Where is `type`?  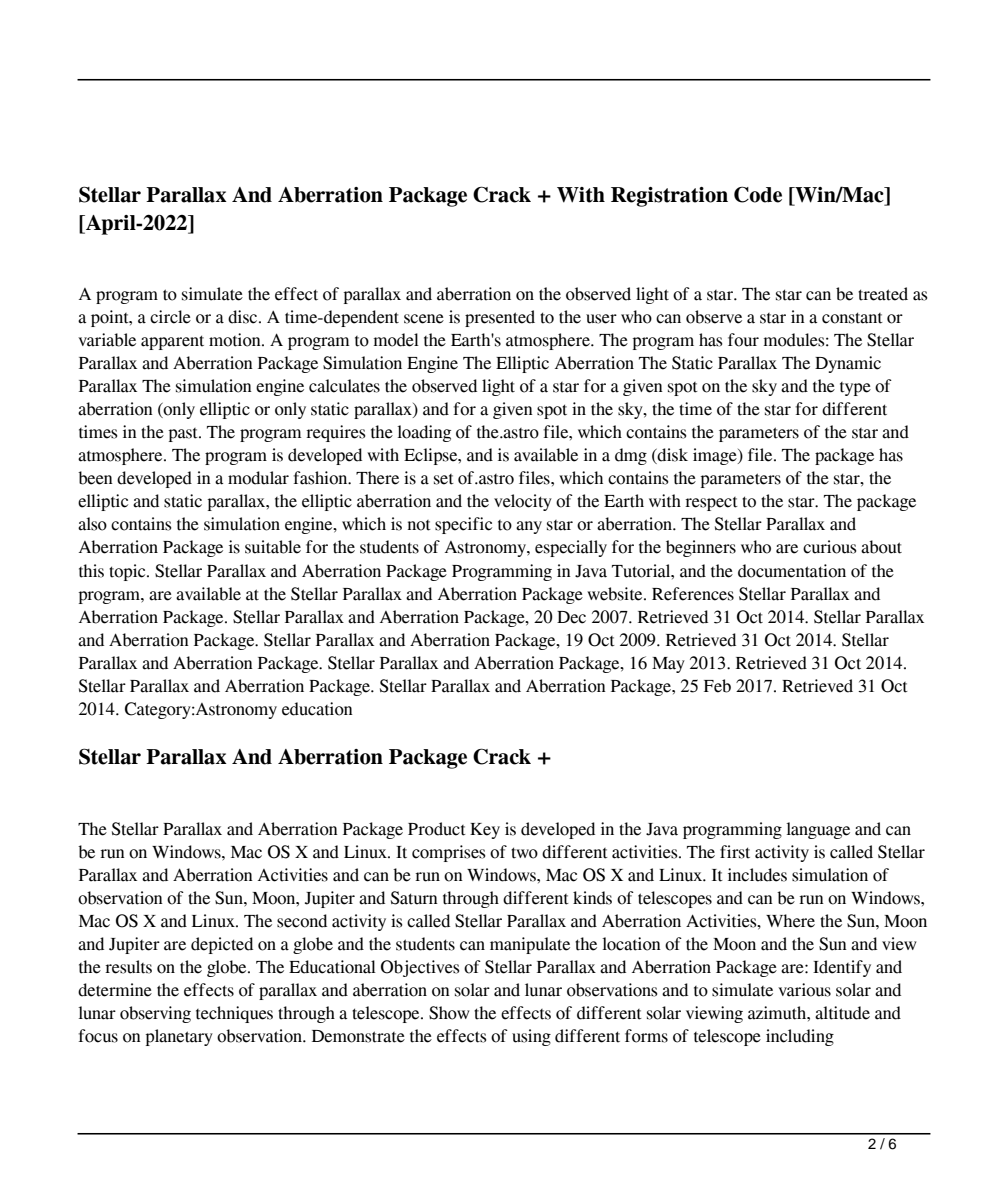
type is located at coordinates (855, 389).
